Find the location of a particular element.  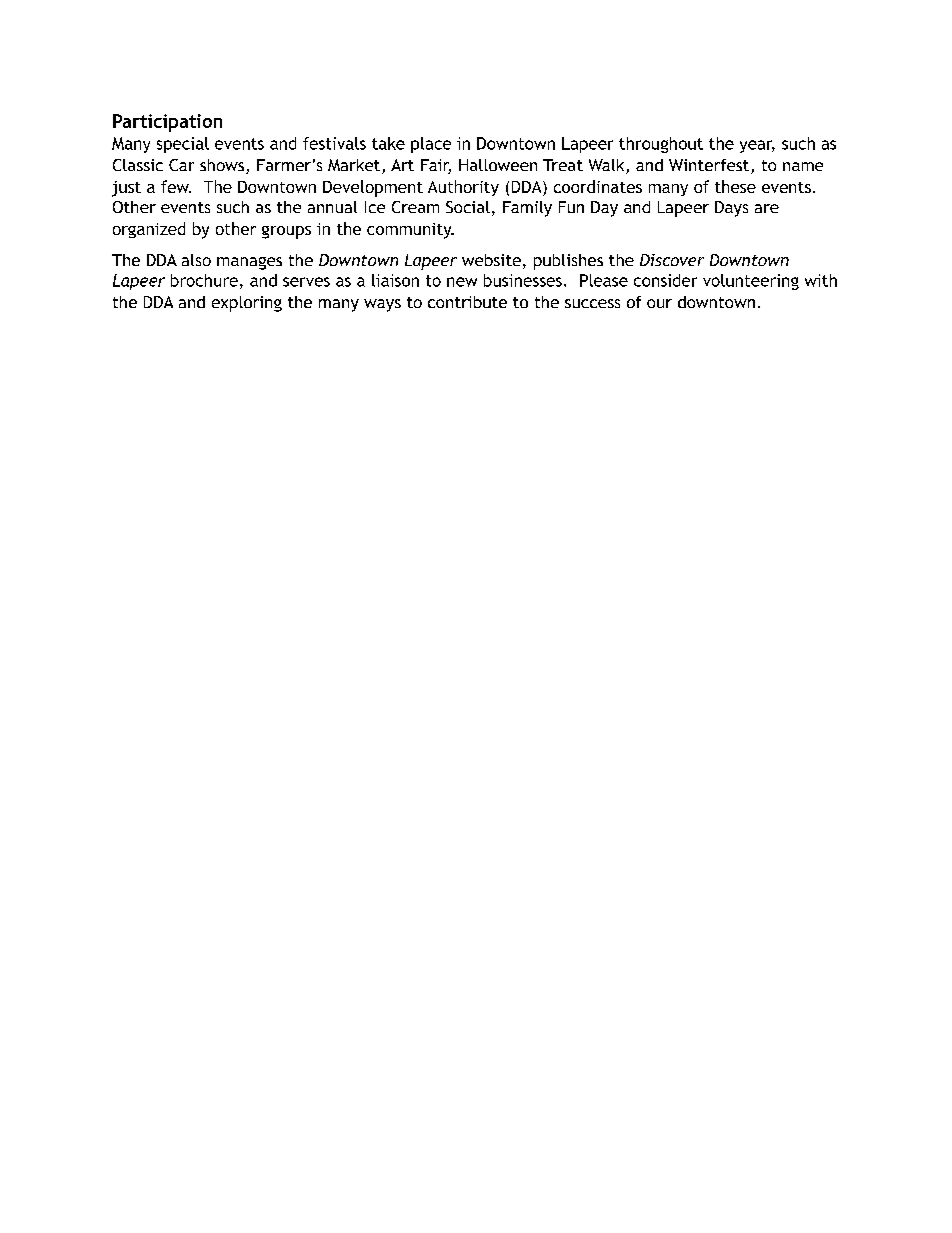

year is located at coordinates (757, 146).
